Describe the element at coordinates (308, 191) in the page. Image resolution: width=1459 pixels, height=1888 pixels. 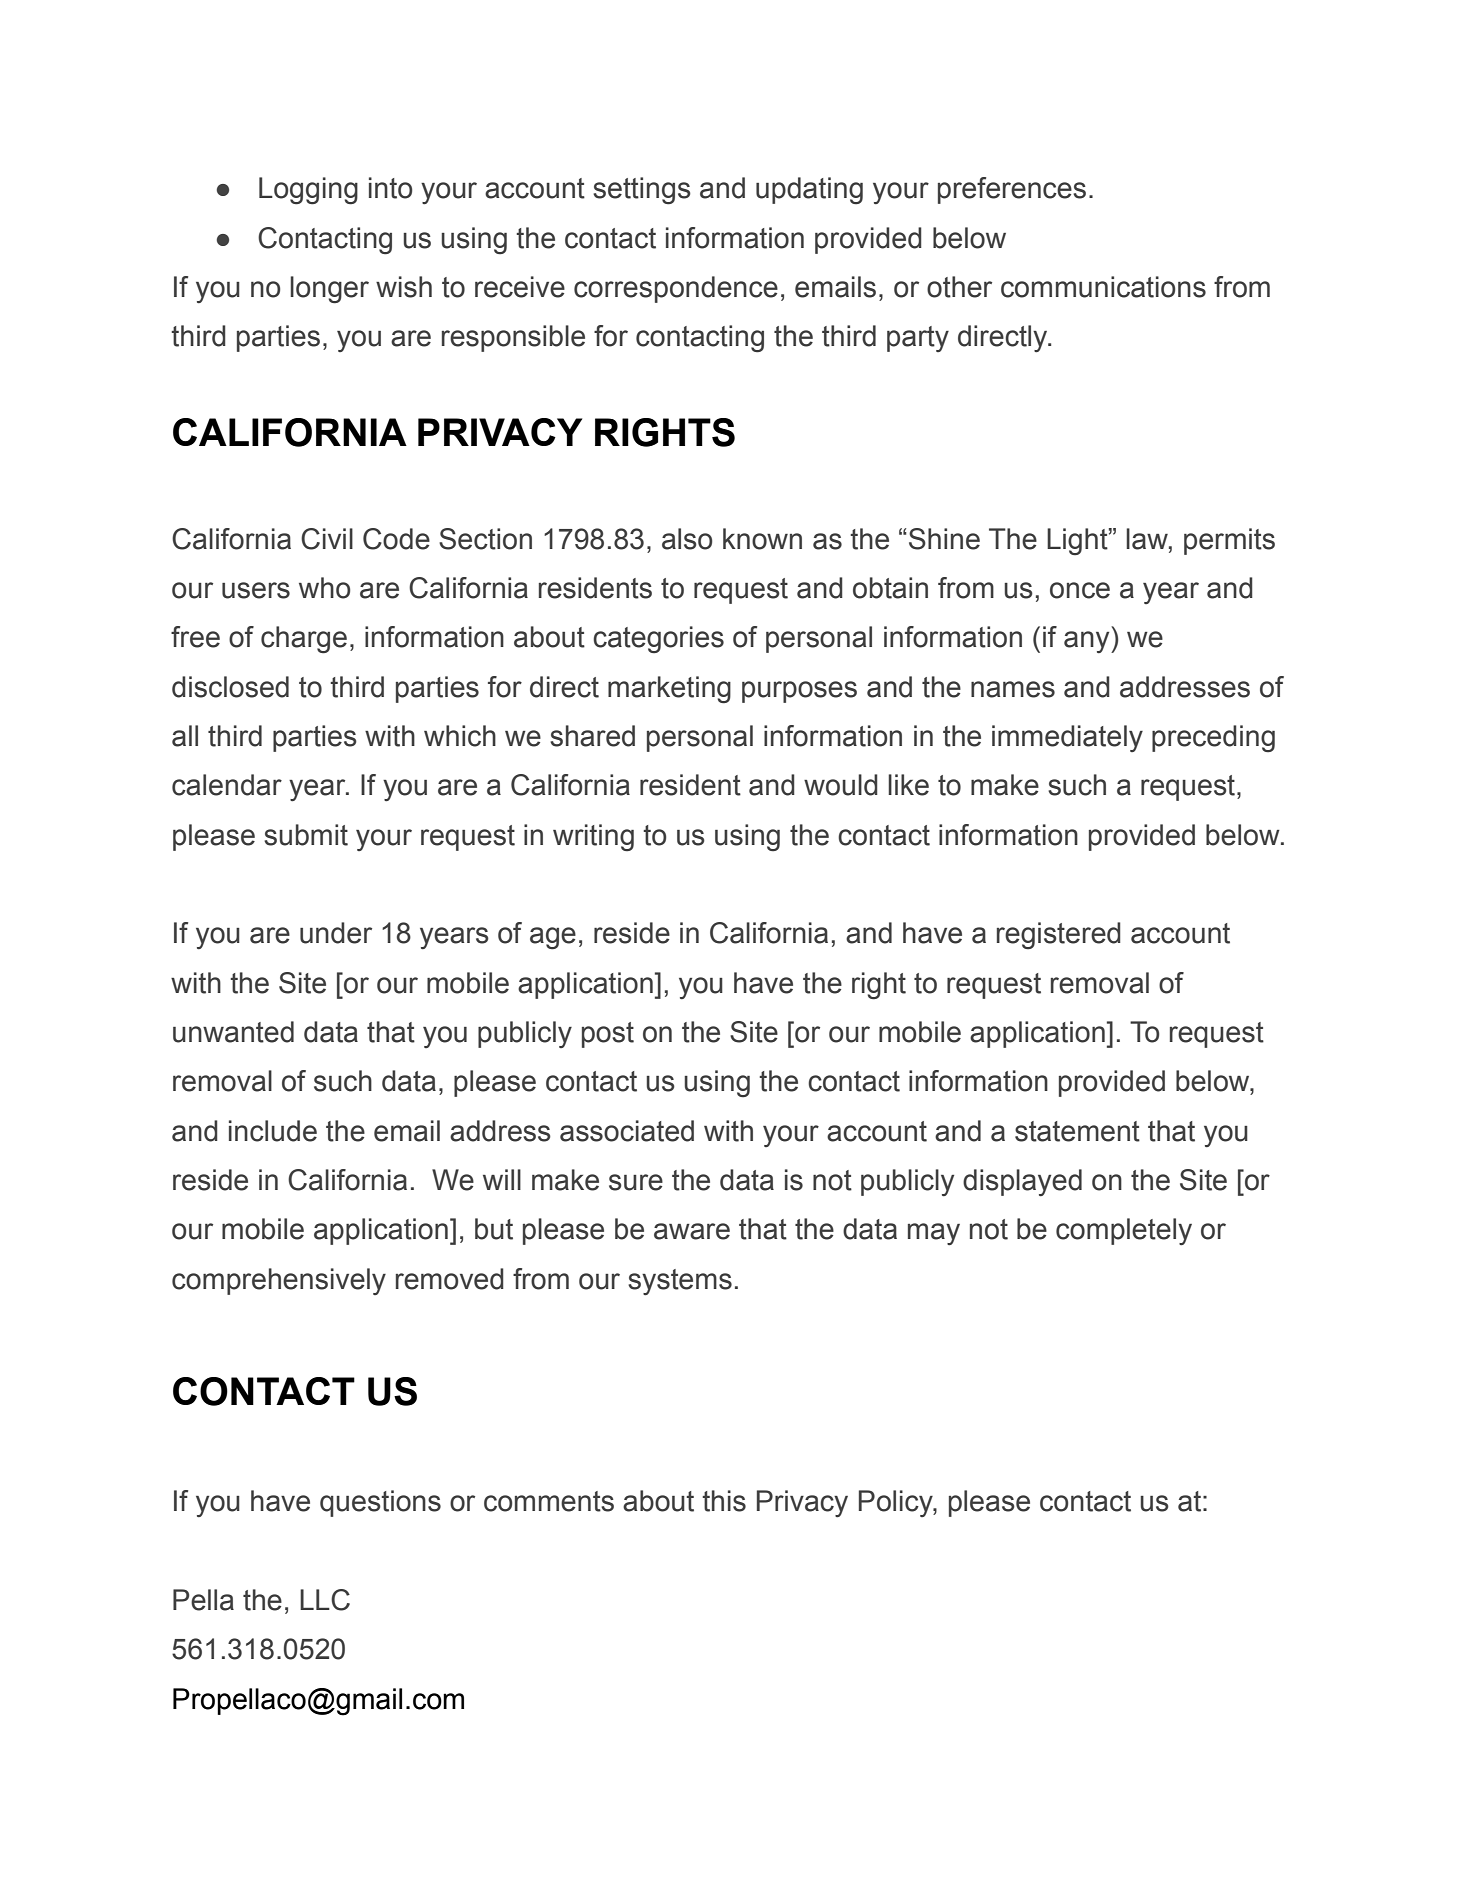
I see `Logging` at that location.
